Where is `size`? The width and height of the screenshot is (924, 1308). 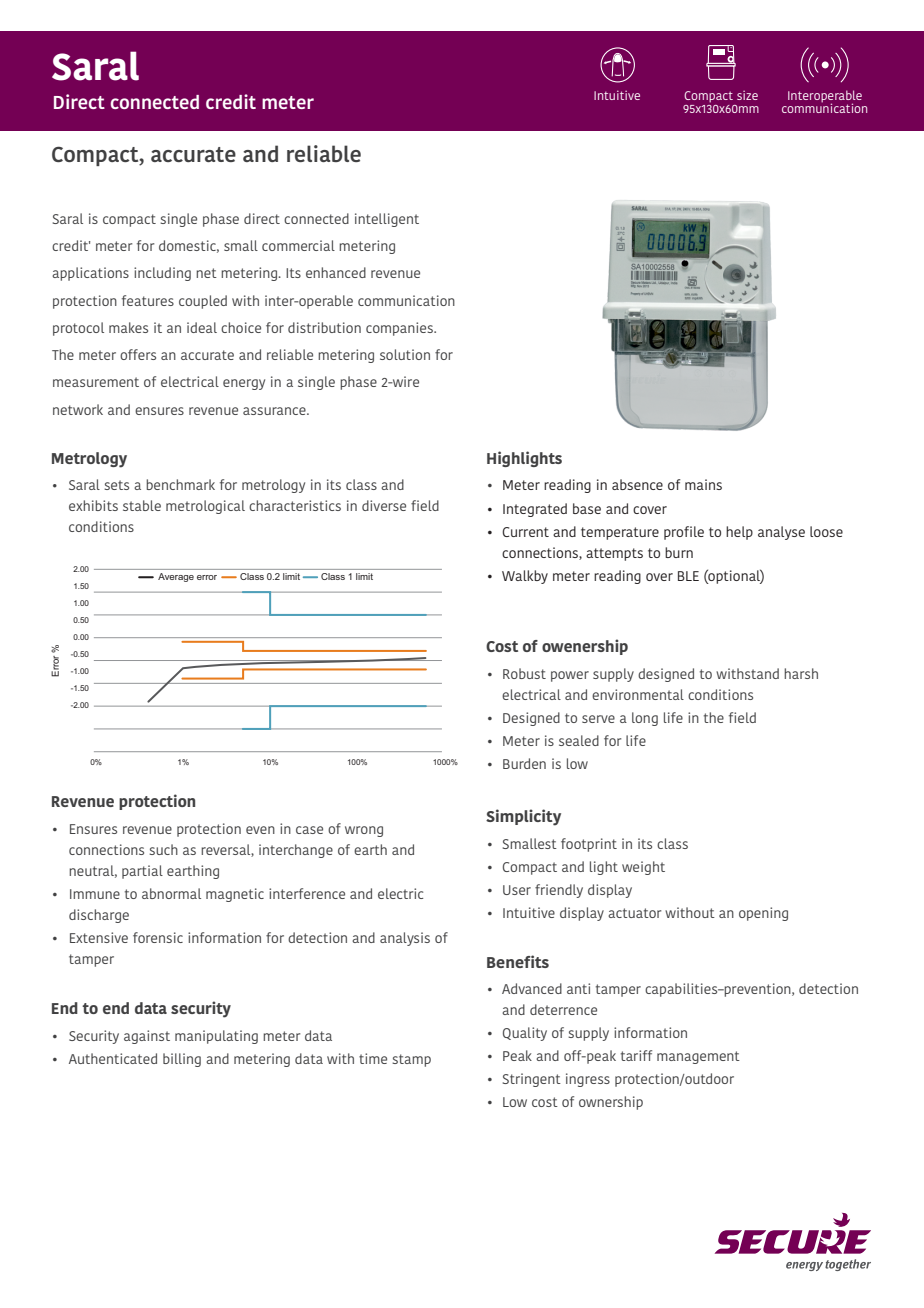
size is located at coordinates (747, 95).
